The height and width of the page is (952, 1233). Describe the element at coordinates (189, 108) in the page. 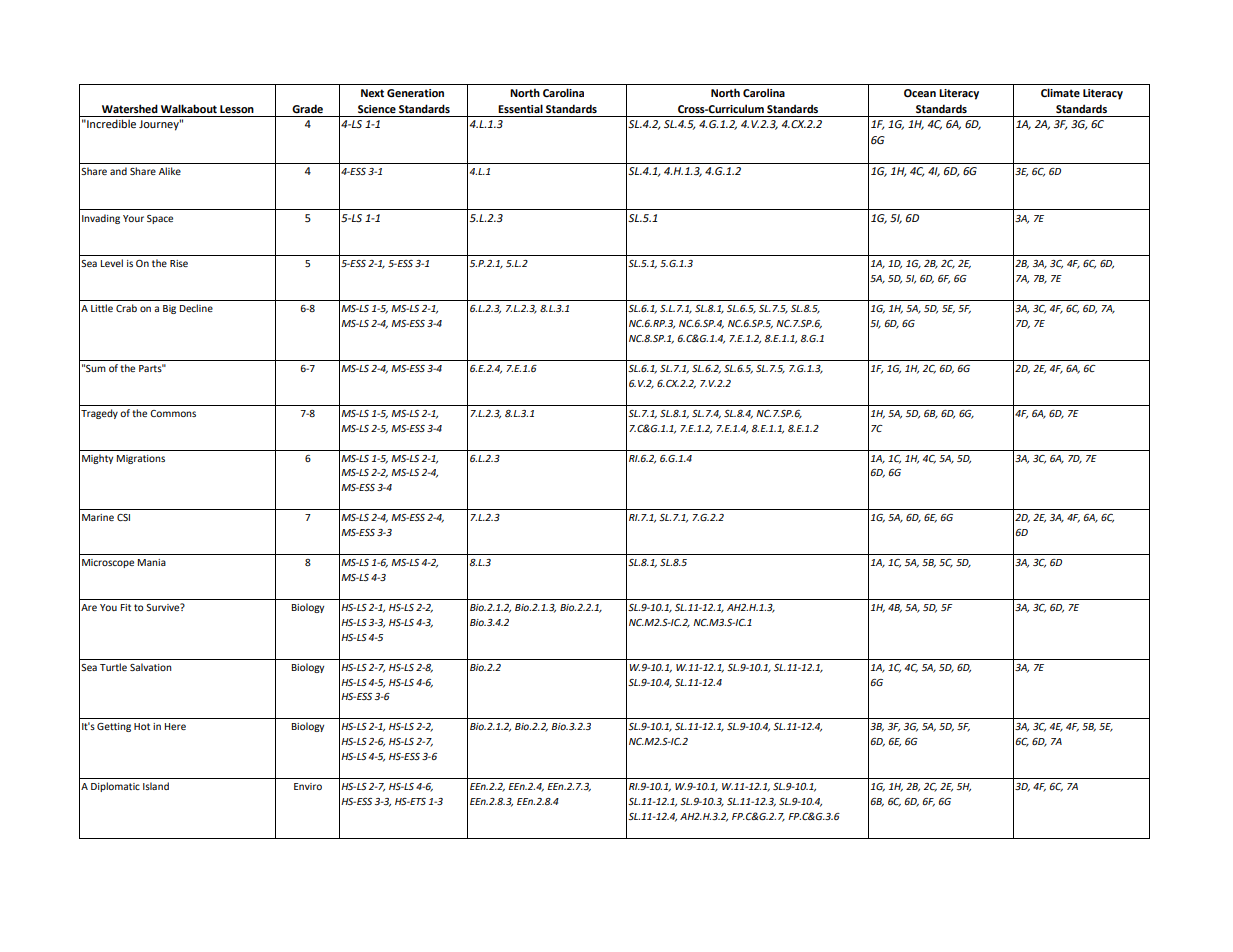

I see `Walkabout` at that location.
